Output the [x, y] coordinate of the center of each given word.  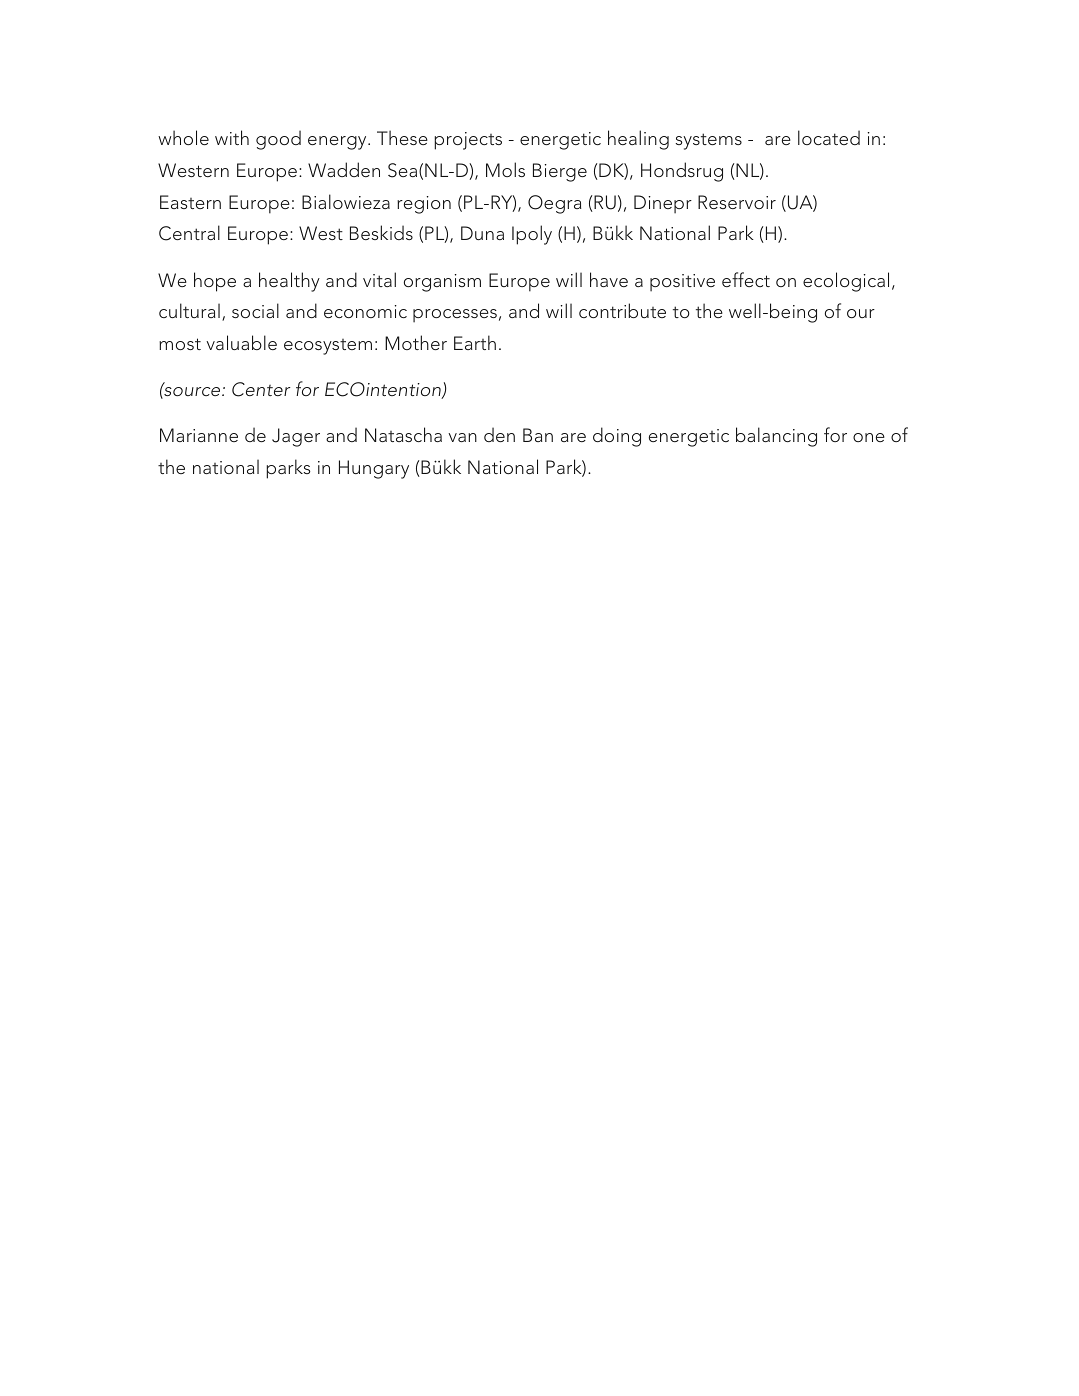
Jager [296, 437]
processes [455, 316]
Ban [538, 435]
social [255, 310]
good [278, 140]
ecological [846, 282]
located [829, 137]
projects [468, 141]
